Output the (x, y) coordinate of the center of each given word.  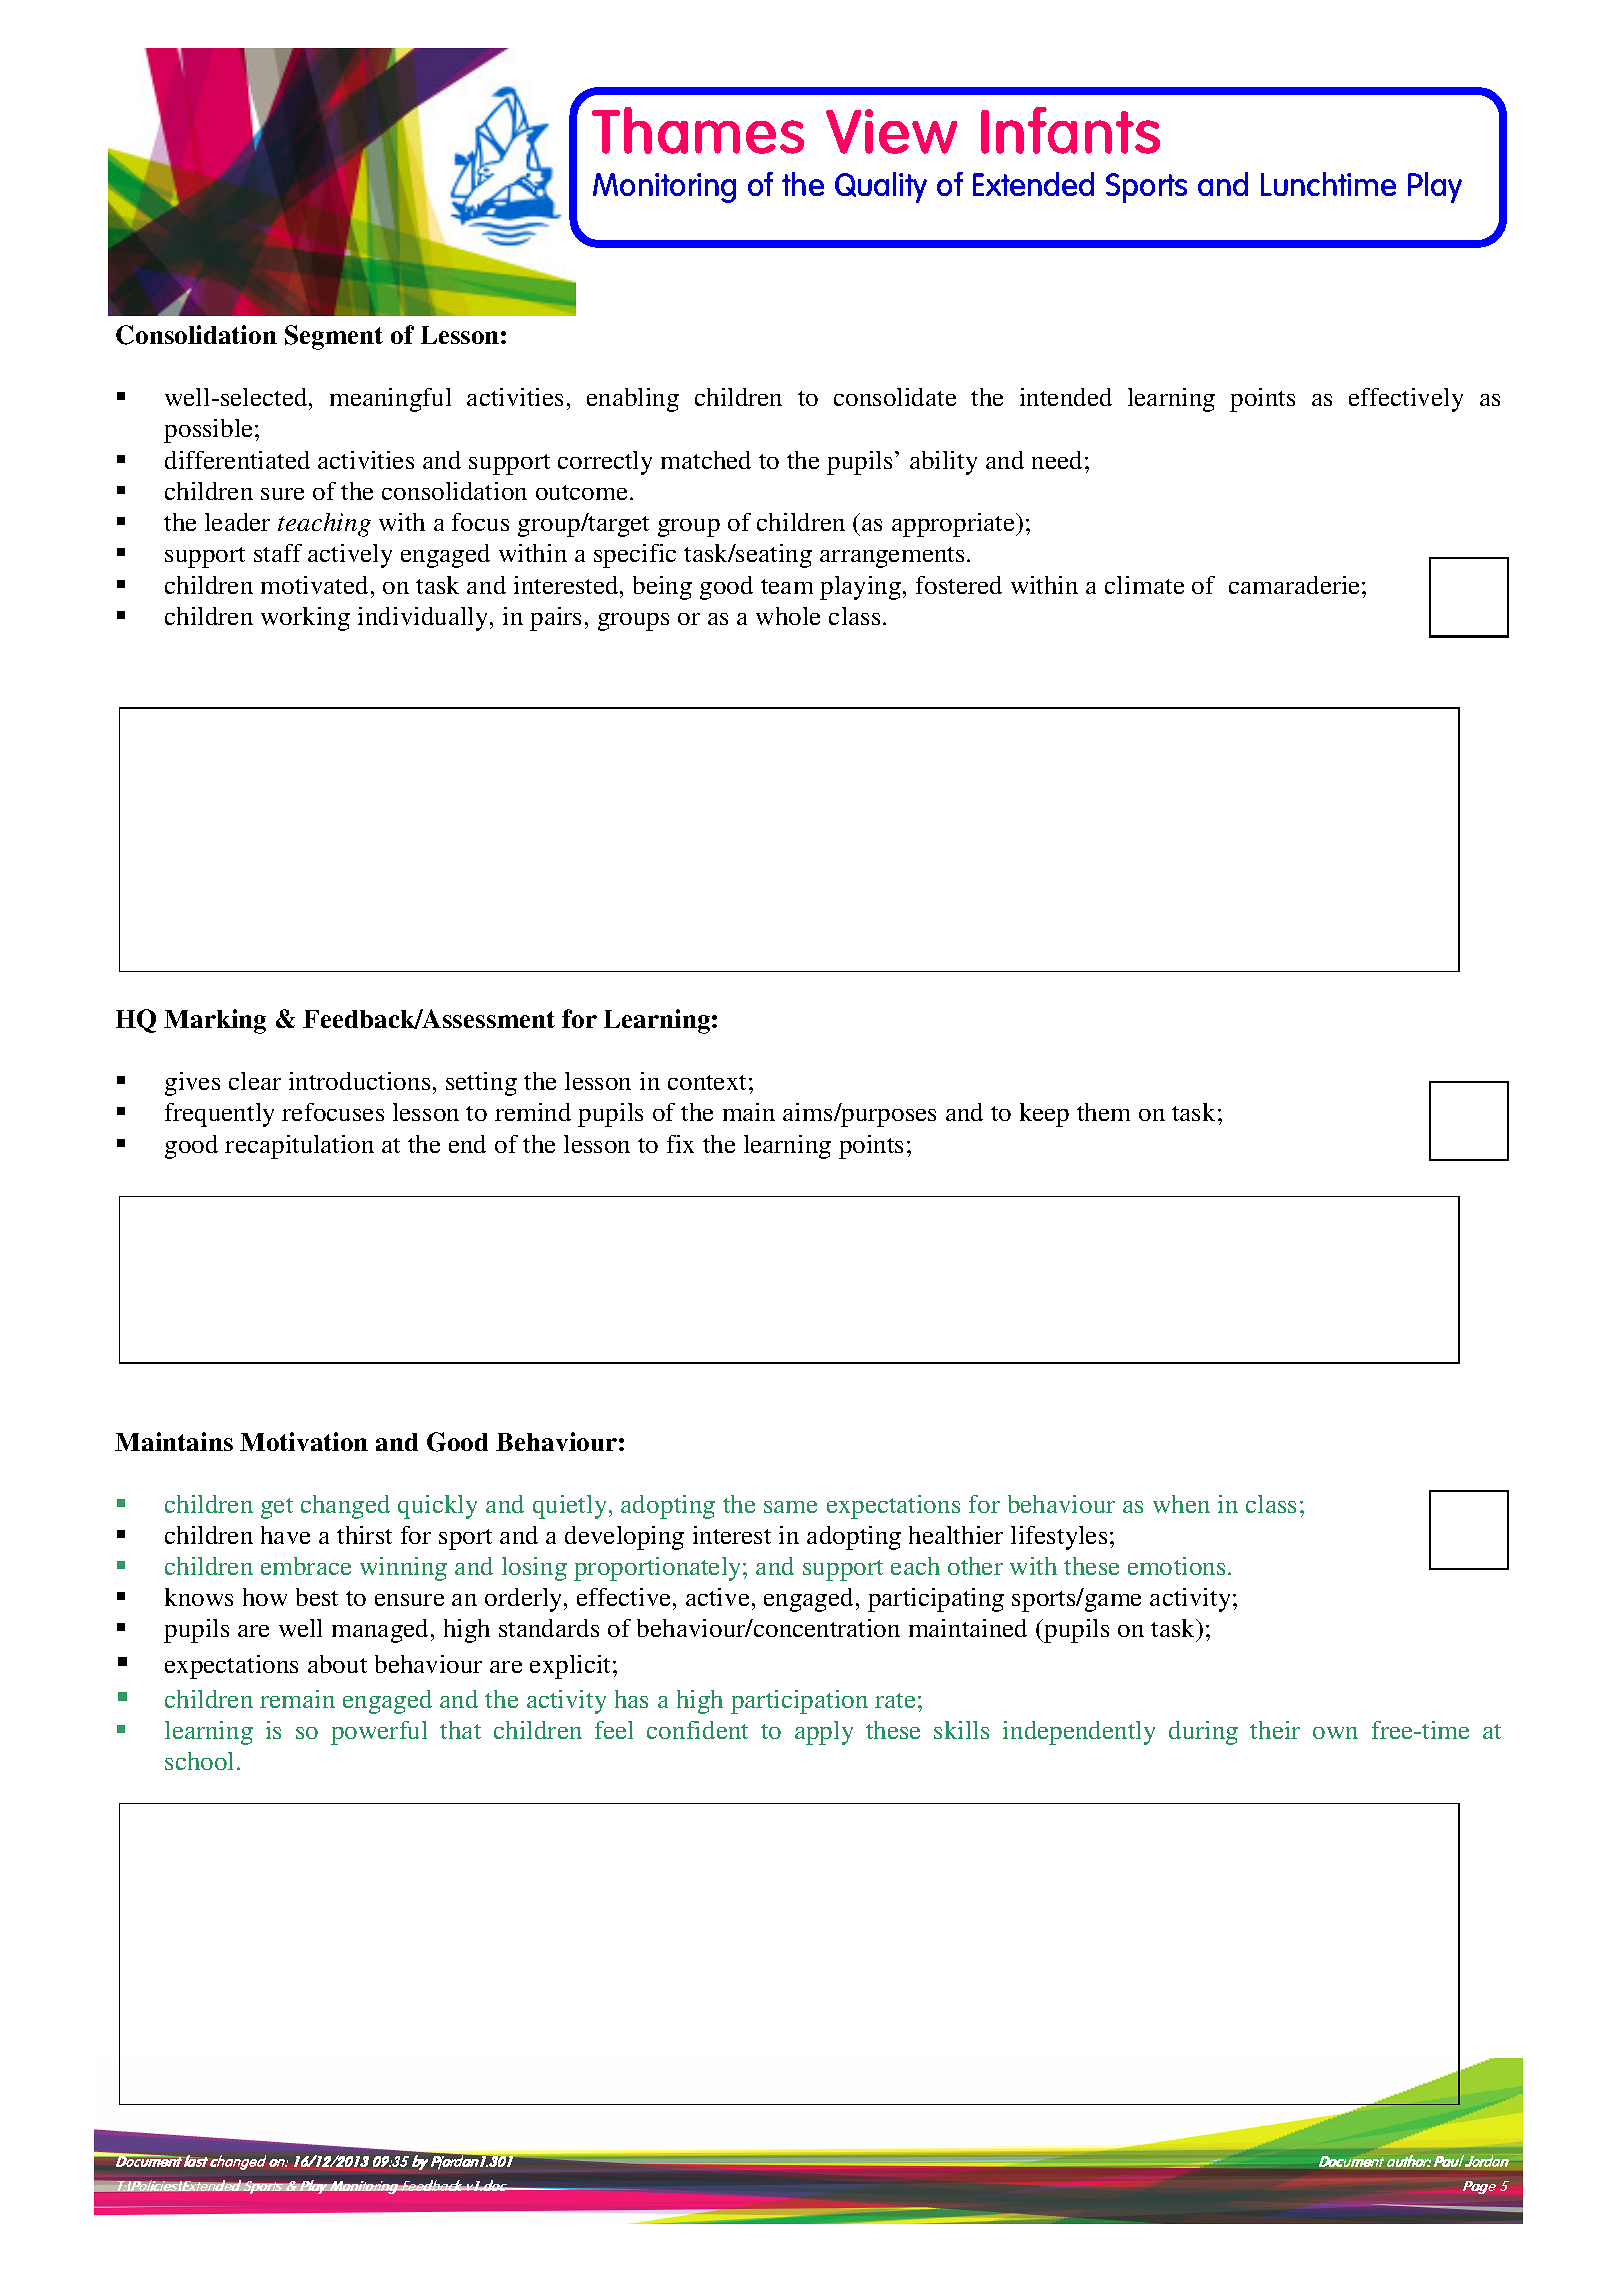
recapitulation (299, 1147)
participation (799, 1702)
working (305, 619)
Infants (1070, 130)
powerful (379, 1733)
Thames (698, 130)
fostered (959, 585)
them (1103, 1112)
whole (788, 616)
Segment (334, 337)
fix (680, 1144)
